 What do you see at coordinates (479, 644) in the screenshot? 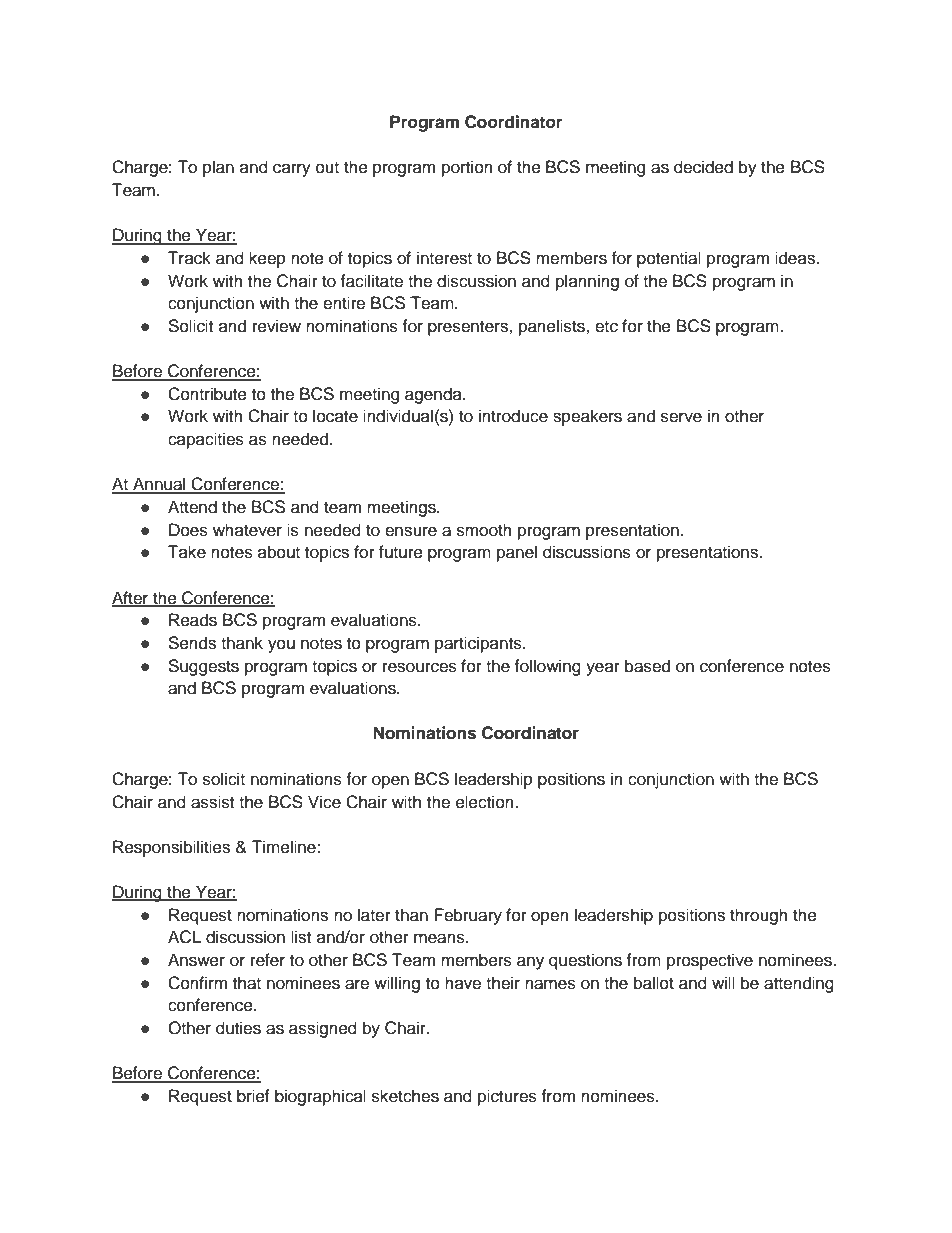
I see `participants` at bounding box center [479, 644].
